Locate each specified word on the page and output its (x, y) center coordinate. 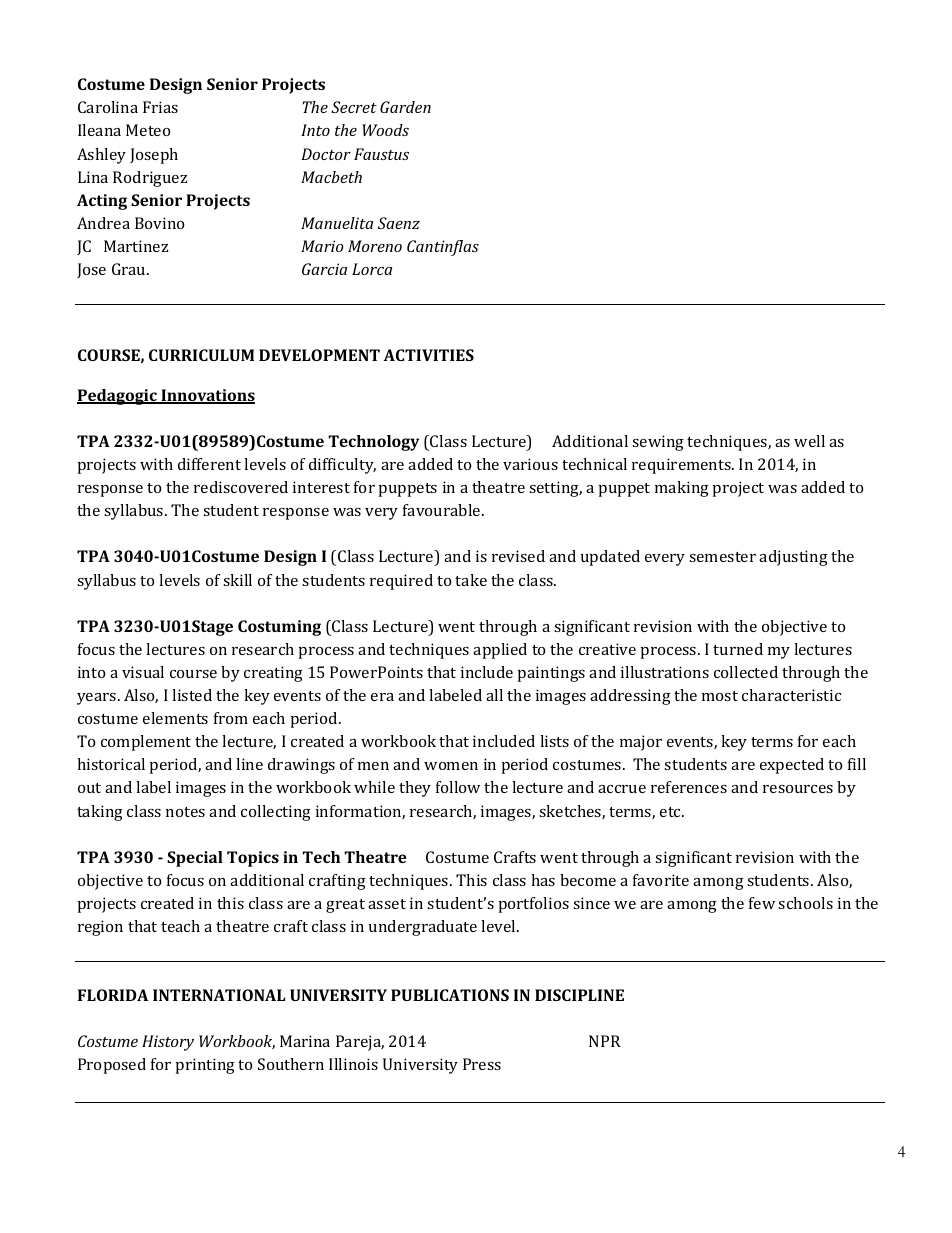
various (530, 464)
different (209, 464)
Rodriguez (150, 179)
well (809, 441)
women (451, 766)
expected (792, 766)
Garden (405, 107)
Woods (385, 130)
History (168, 1043)
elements (175, 718)
